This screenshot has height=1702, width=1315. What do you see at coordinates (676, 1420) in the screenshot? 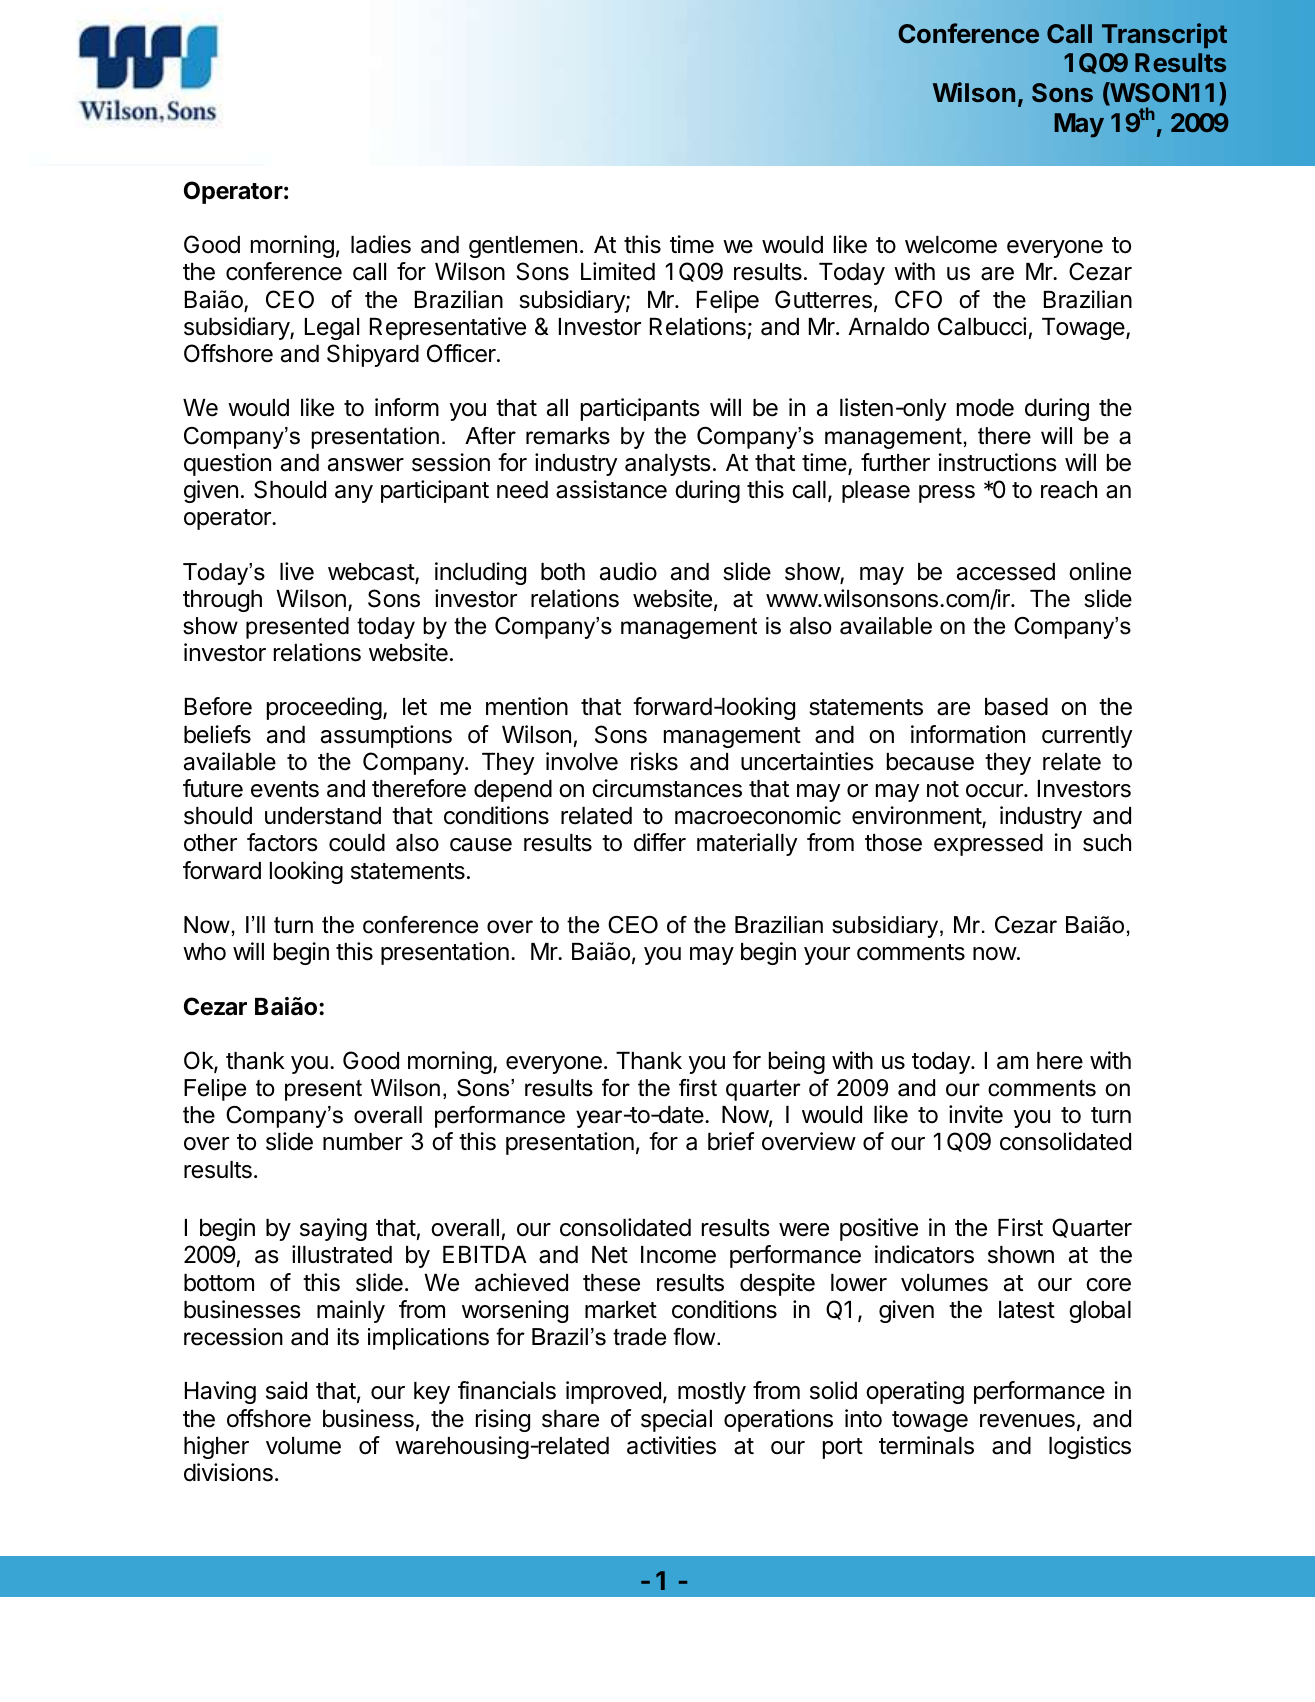
I see `special` at bounding box center [676, 1420].
